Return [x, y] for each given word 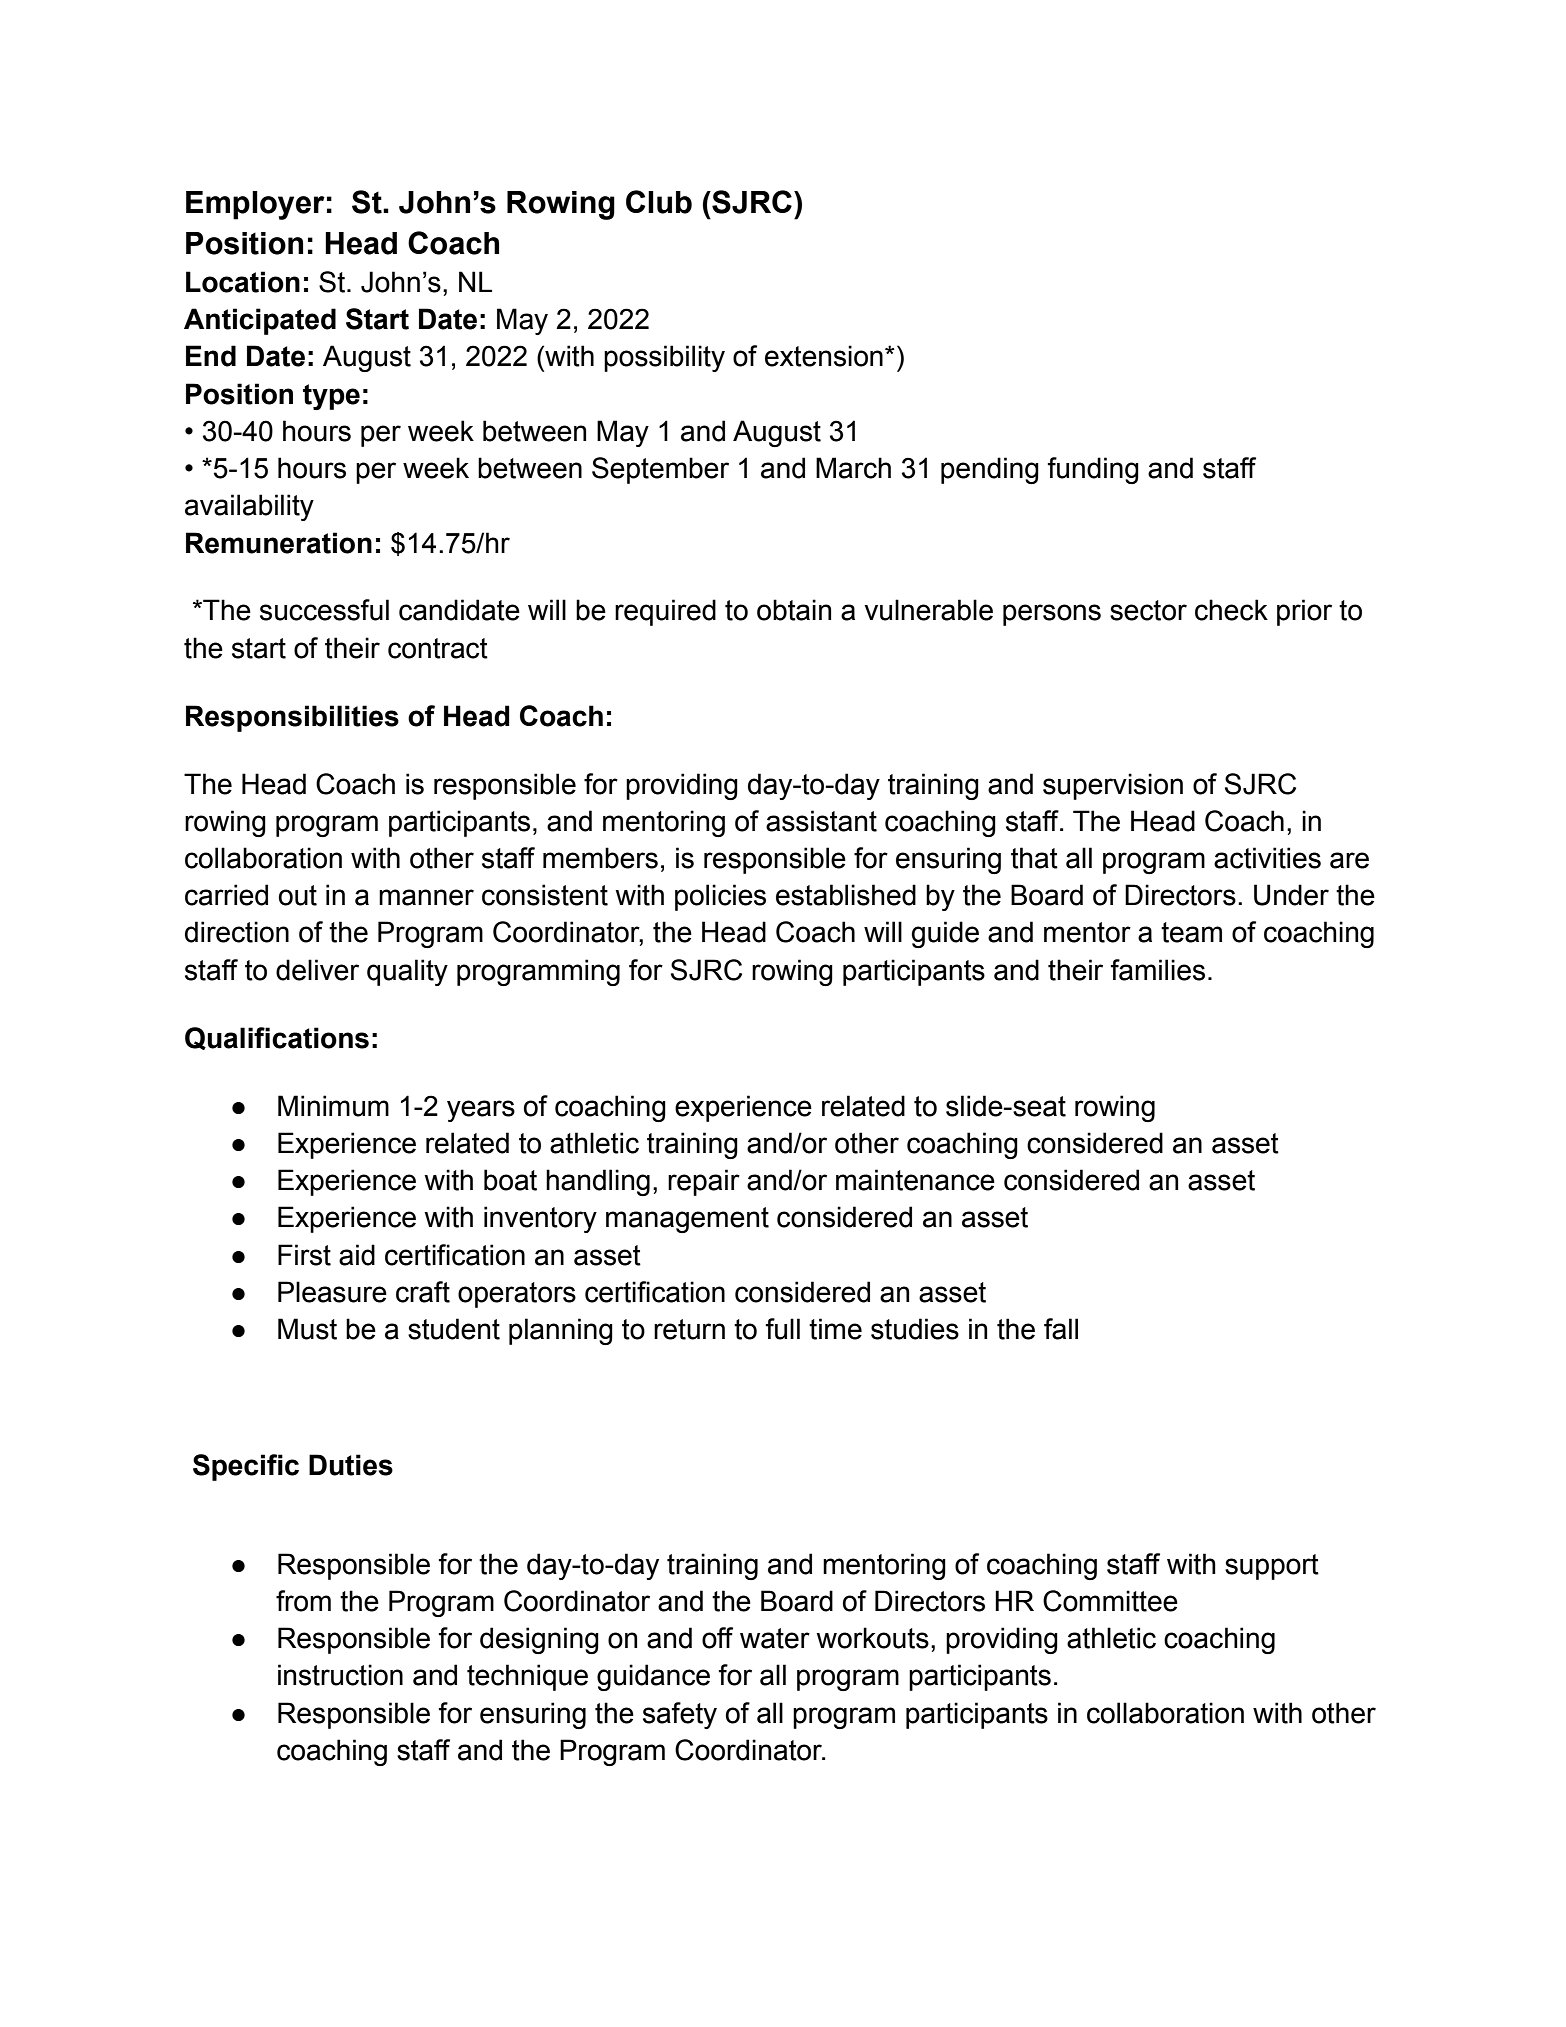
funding [1093, 470]
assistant [821, 821]
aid [357, 1255]
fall [1061, 1329]
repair [704, 1182]
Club [659, 202]
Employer [255, 205]
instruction [340, 1675]
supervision [1113, 786]
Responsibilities [292, 718]
